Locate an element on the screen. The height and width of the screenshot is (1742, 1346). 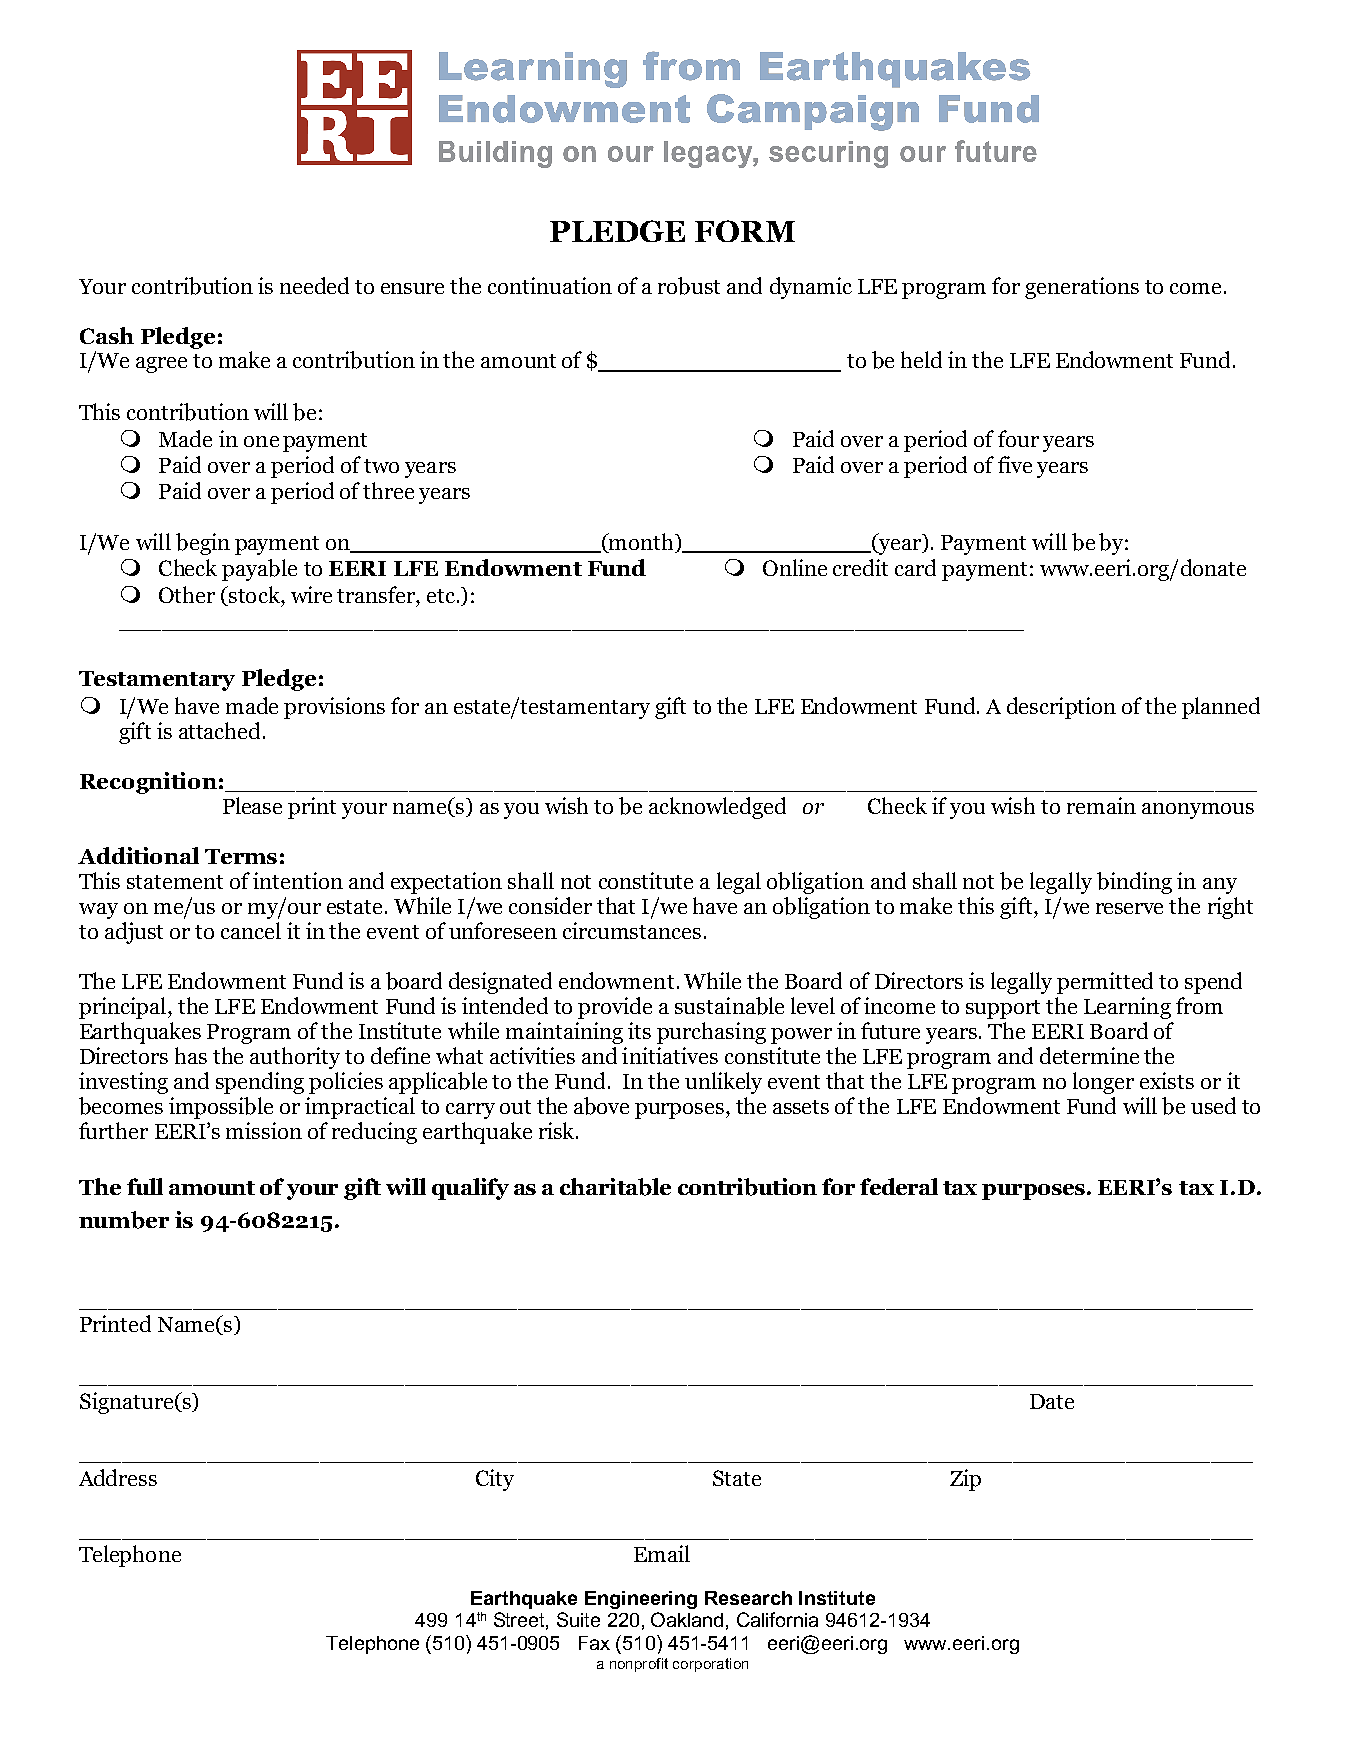
Address is located at coordinates (118, 1477).
